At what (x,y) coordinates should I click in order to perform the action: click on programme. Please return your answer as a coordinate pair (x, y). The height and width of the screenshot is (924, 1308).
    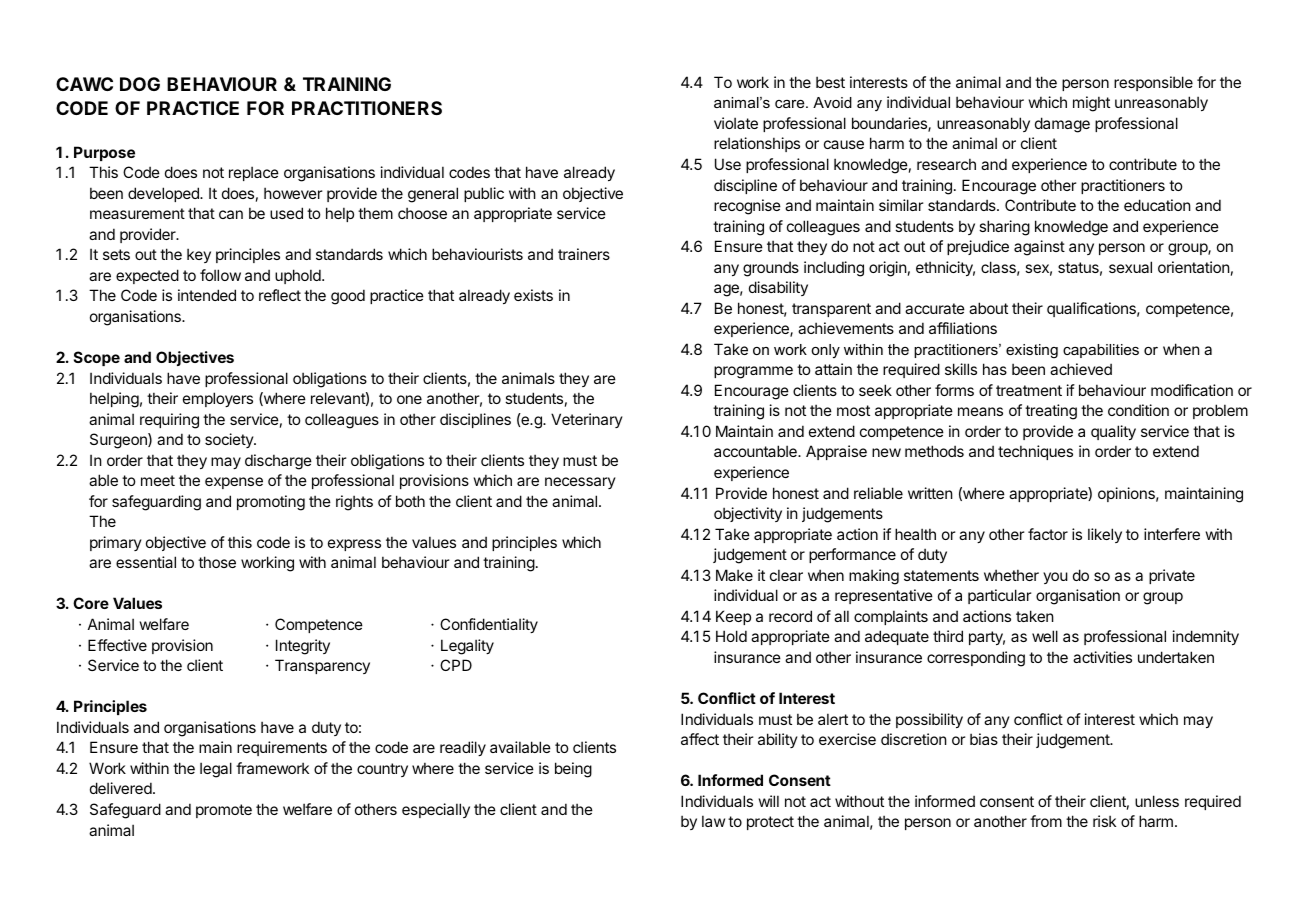
    Looking at the image, I should click on (753, 372).
